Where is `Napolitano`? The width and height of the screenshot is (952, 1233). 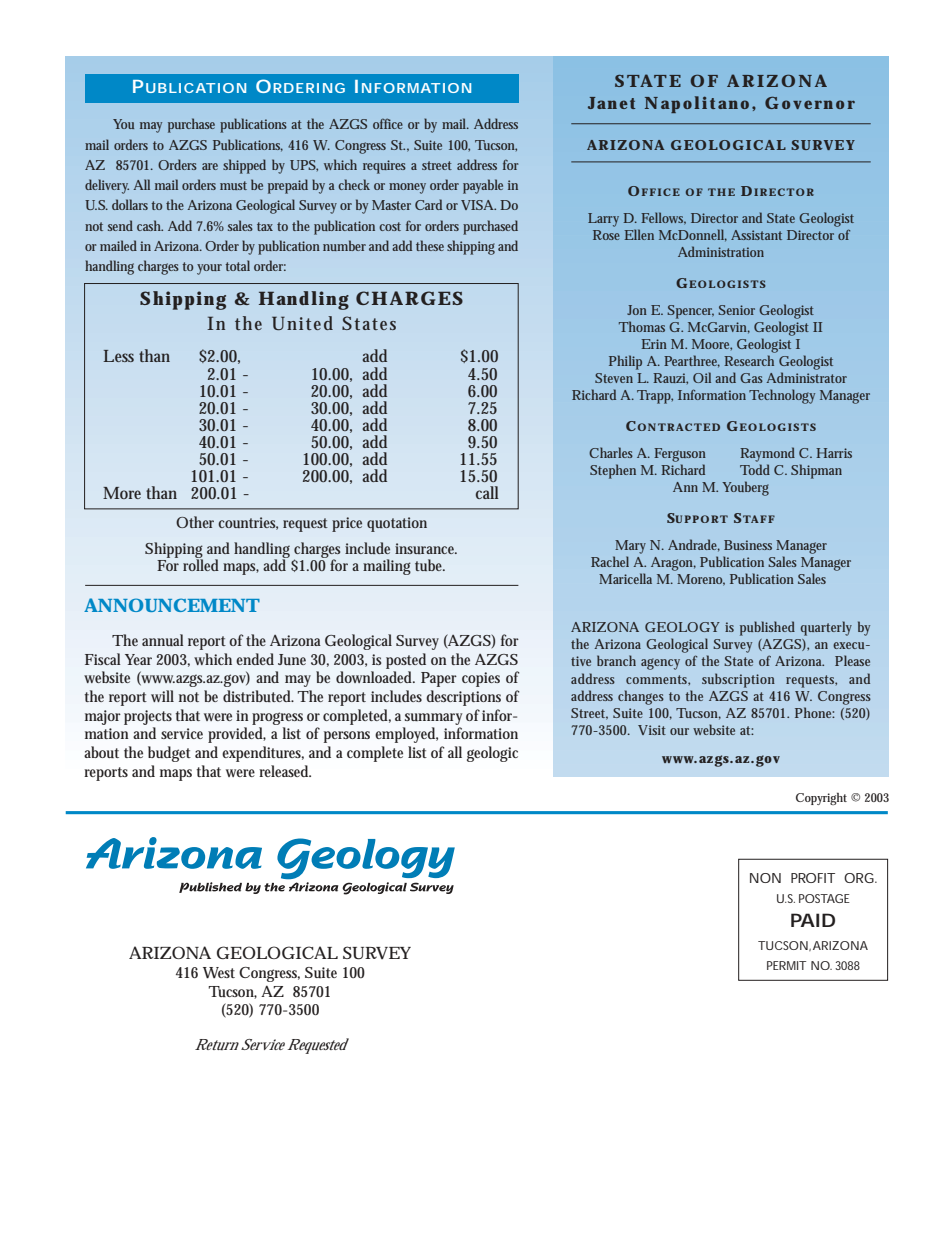 Napolitano is located at coordinates (697, 104).
